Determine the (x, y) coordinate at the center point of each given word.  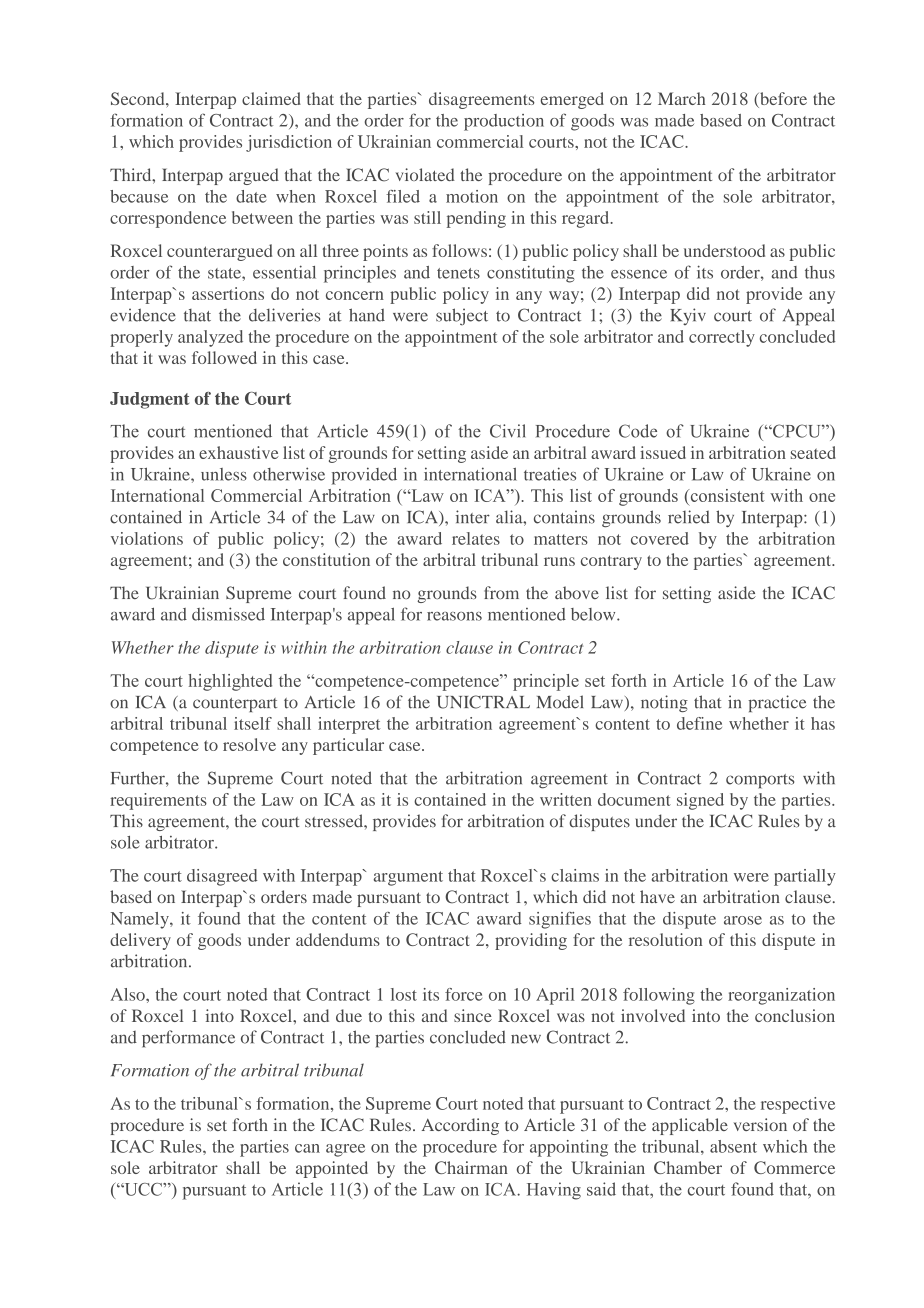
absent (733, 1146)
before (782, 100)
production (504, 122)
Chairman (471, 1167)
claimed (271, 98)
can (307, 1148)
